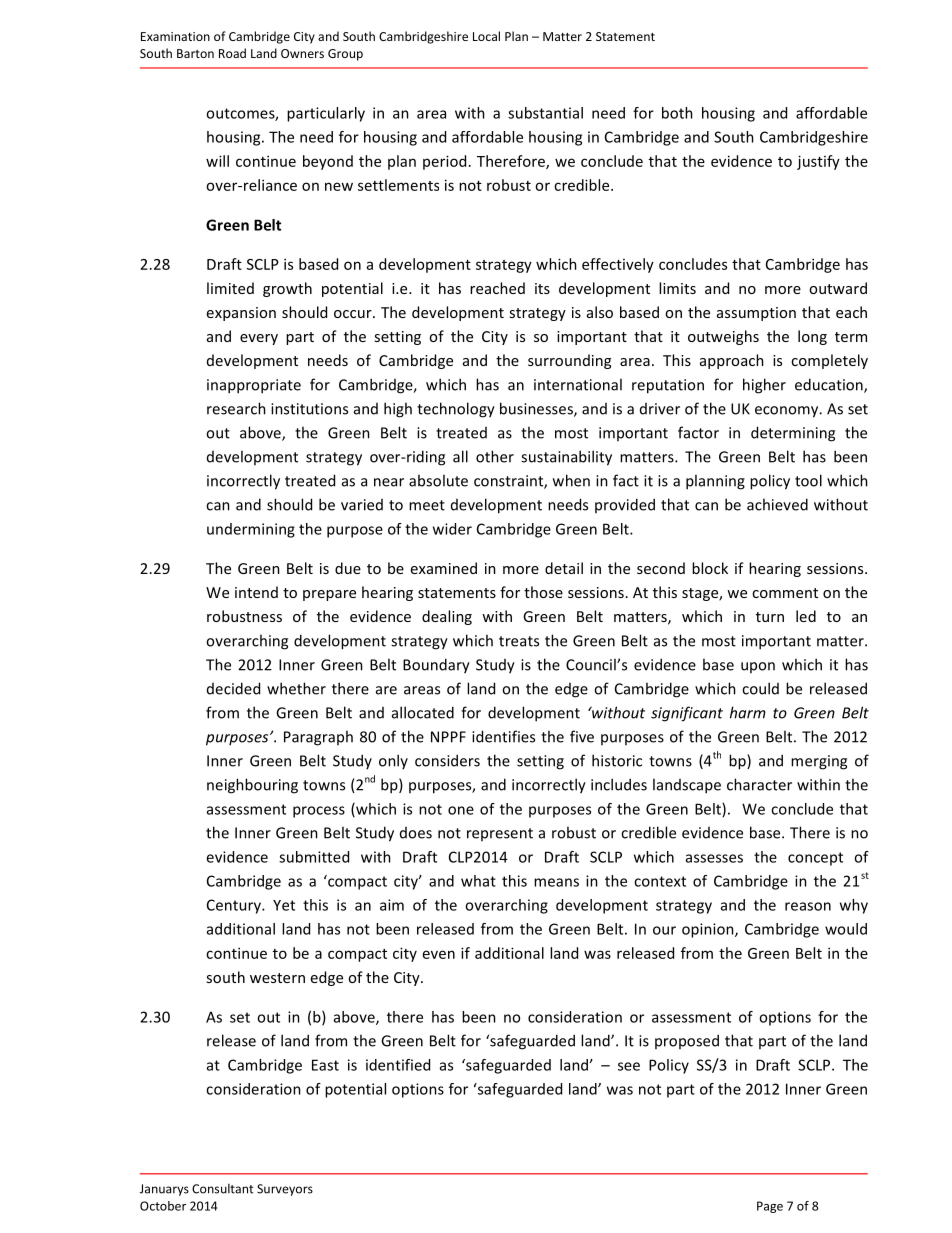  Describe the element at coordinates (677, 113) in the screenshot. I see `both` at that location.
